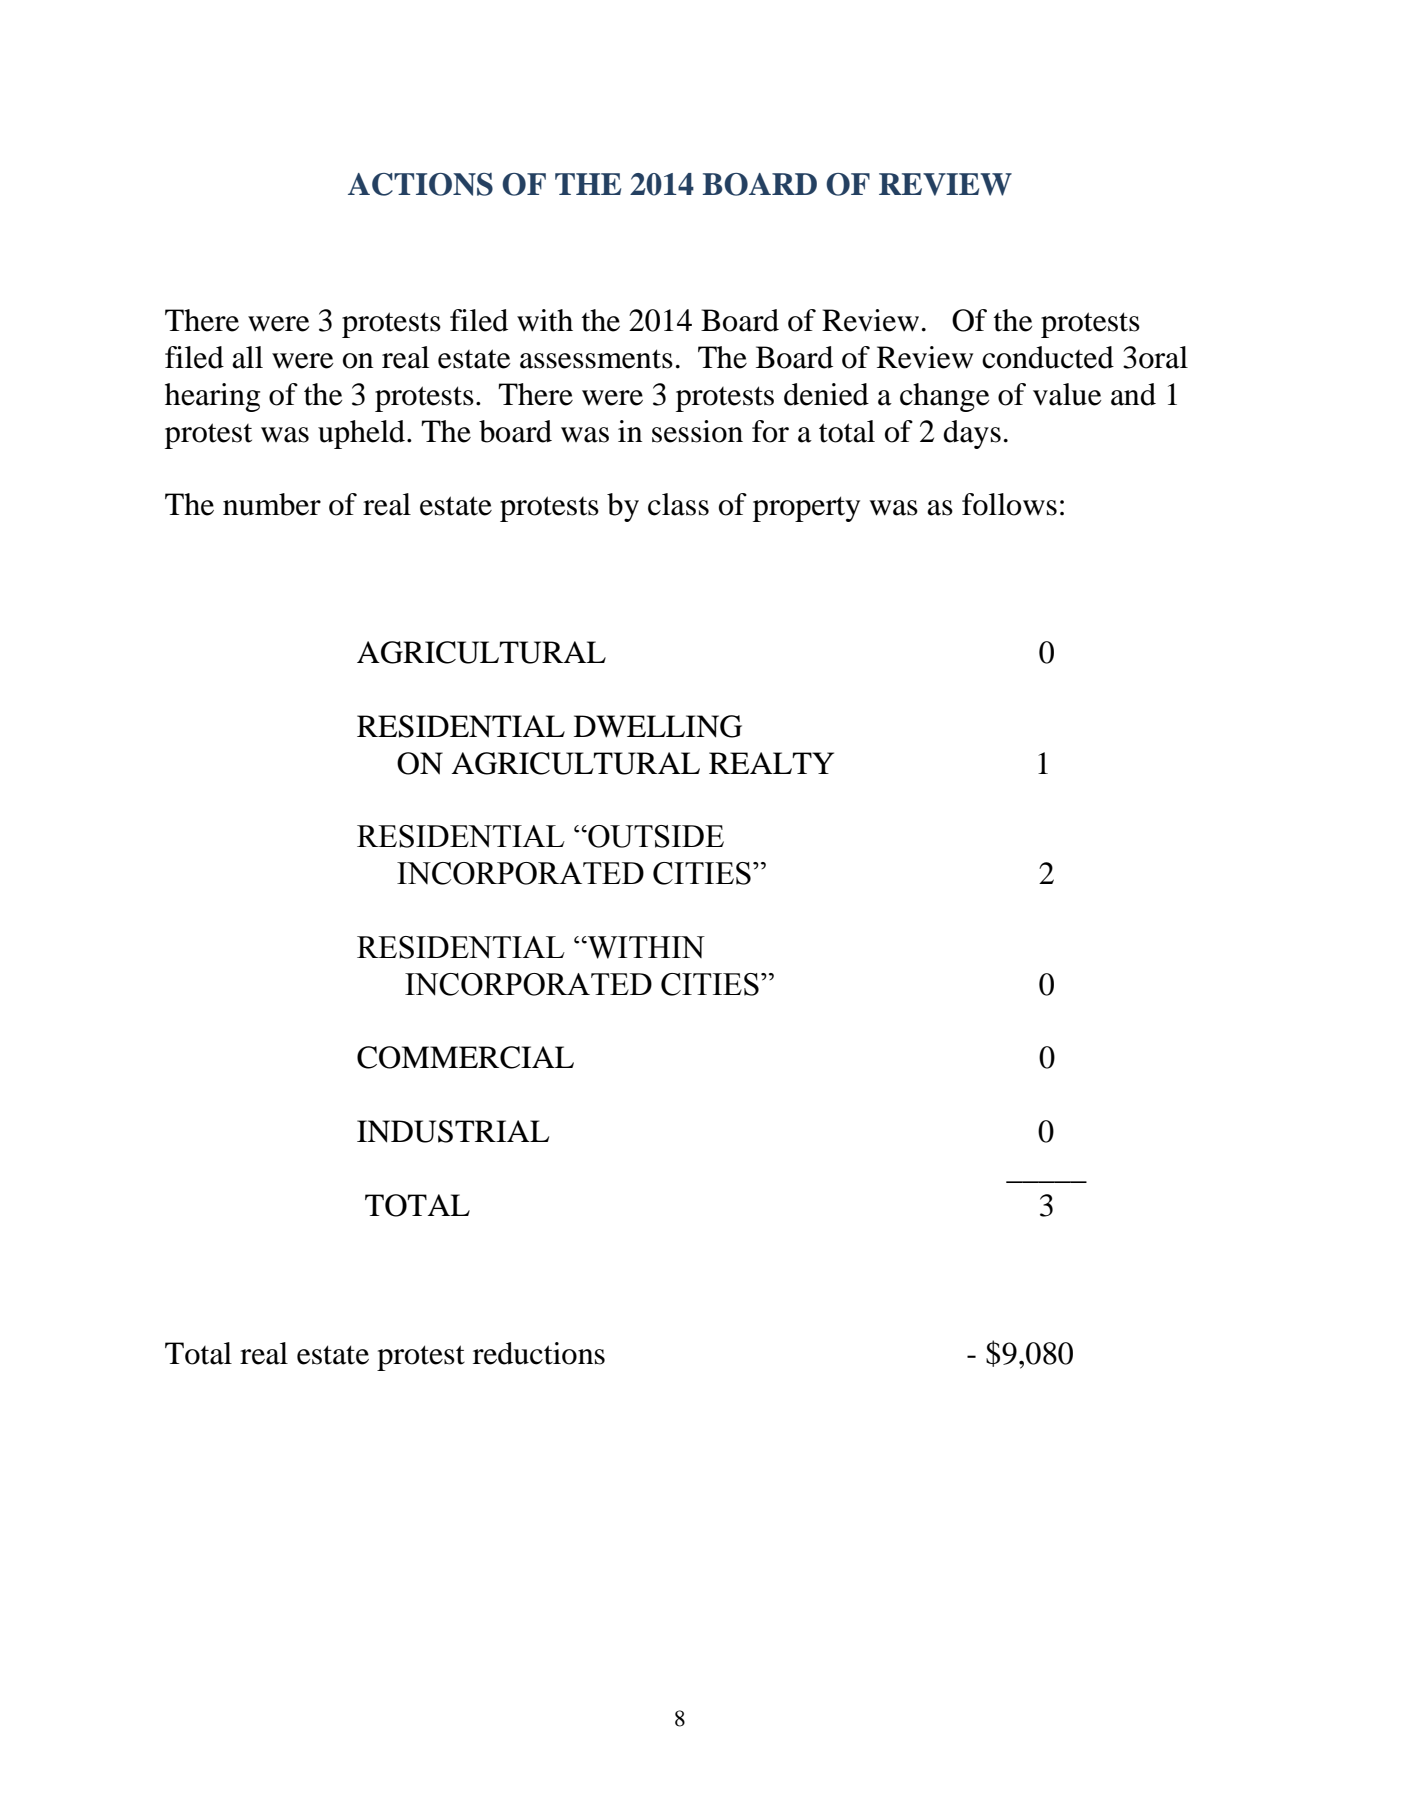 This image has width=1401, height=1814. I want to click on ACTIONS, so click(420, 184).
